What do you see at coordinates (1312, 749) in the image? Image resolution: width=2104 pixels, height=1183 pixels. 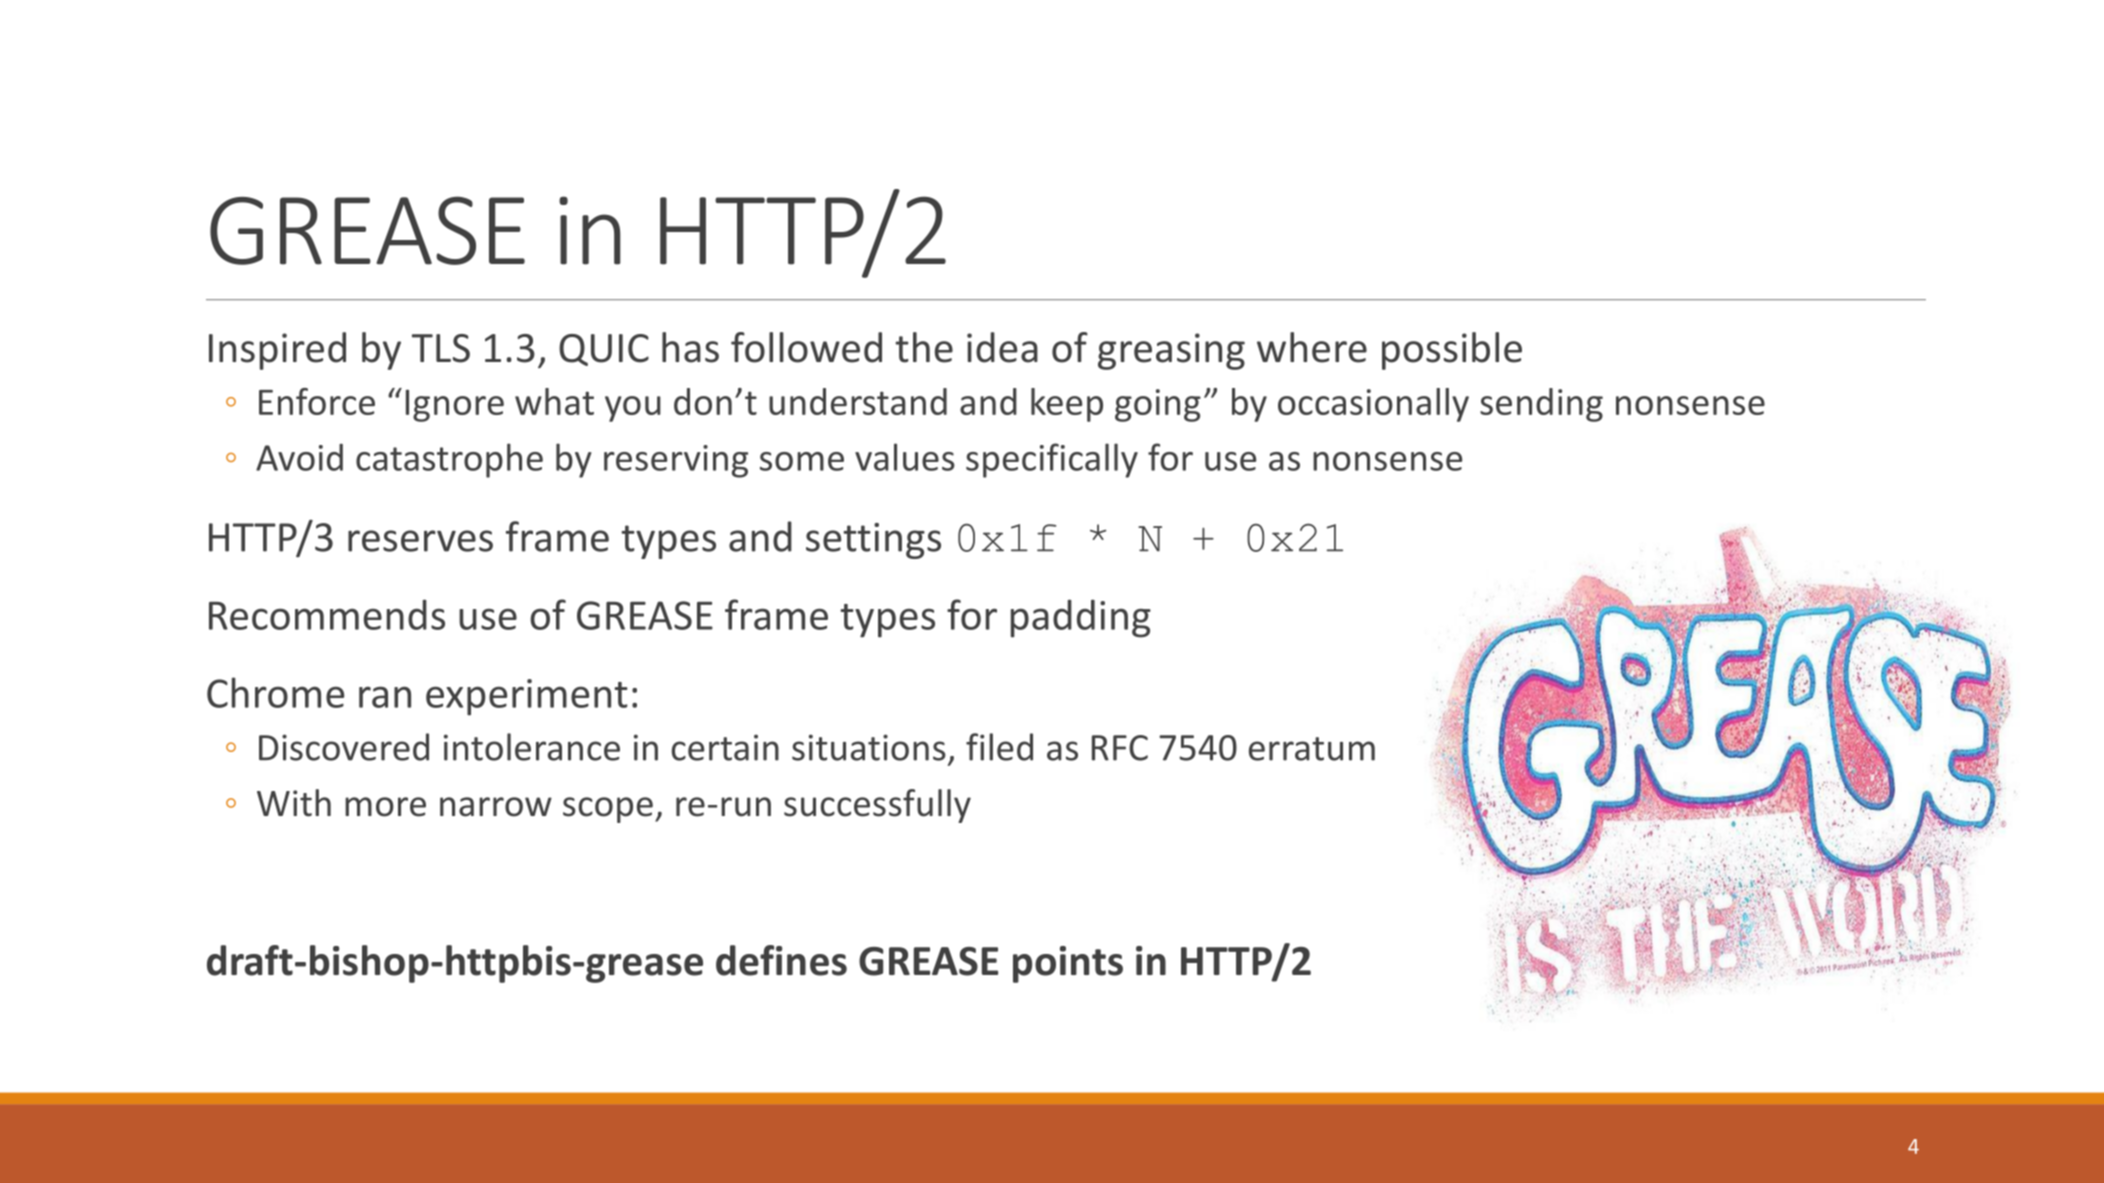 I see `erratum` at bounding box center [1312, 749].
